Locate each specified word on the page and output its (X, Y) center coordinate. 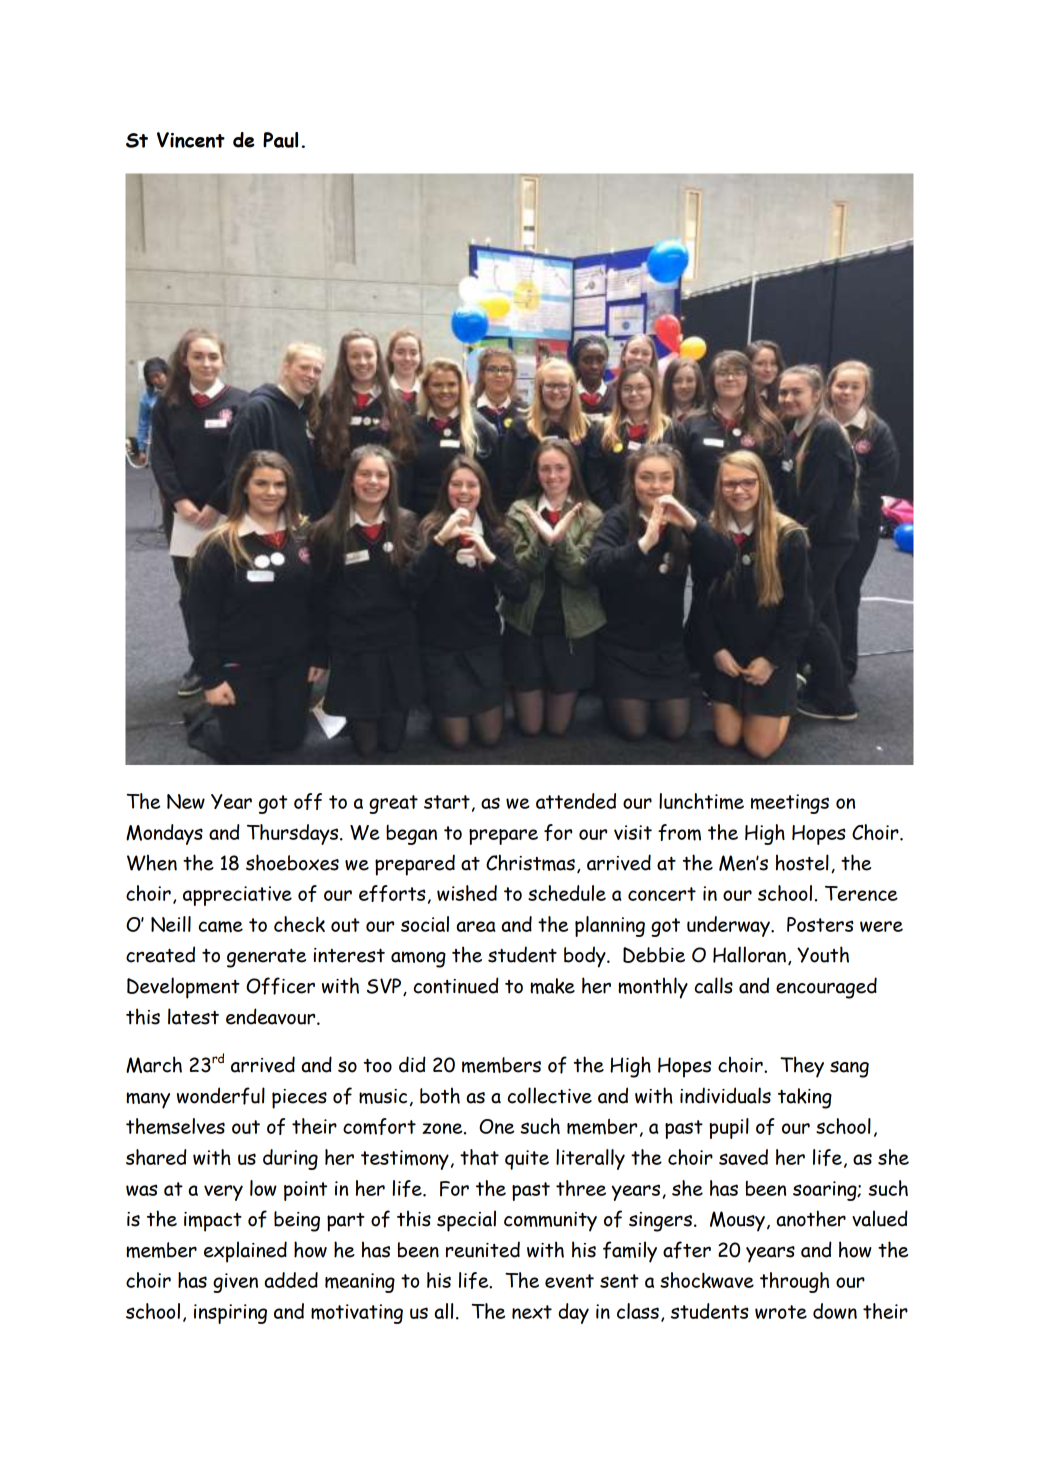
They (802, 1067)
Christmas (530, 862)
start (447, 802)
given (235, 1283)
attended (576, 801)
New (186, 801)
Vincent (191, 140)
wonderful (221, 1096)
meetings (790, 804)
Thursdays (294, 834)
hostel (802, 862)
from (679, 832)
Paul (280, 140)
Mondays (164, 834)
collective (550, 1095)
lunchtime (701, 801)
